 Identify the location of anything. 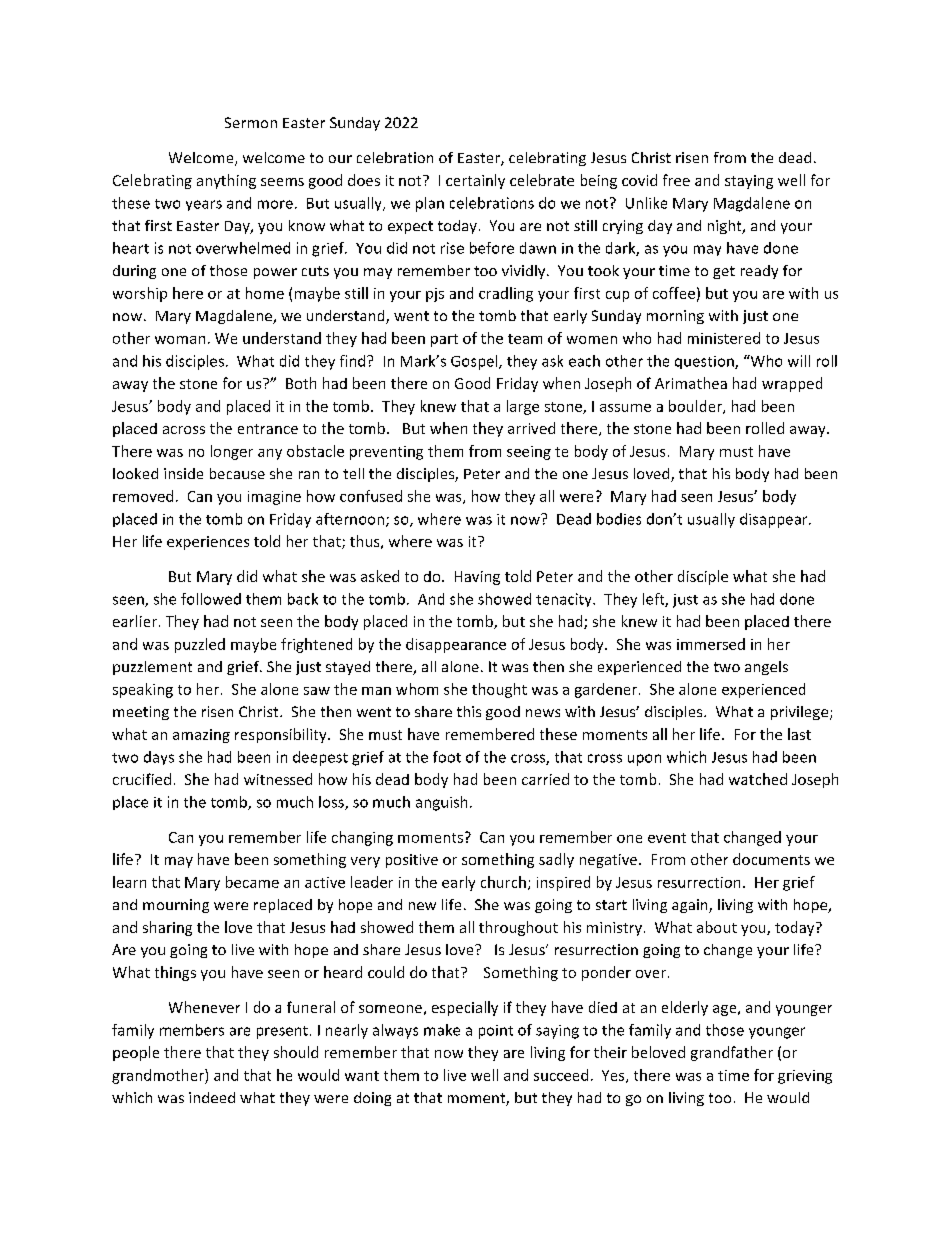
(226, 181).
